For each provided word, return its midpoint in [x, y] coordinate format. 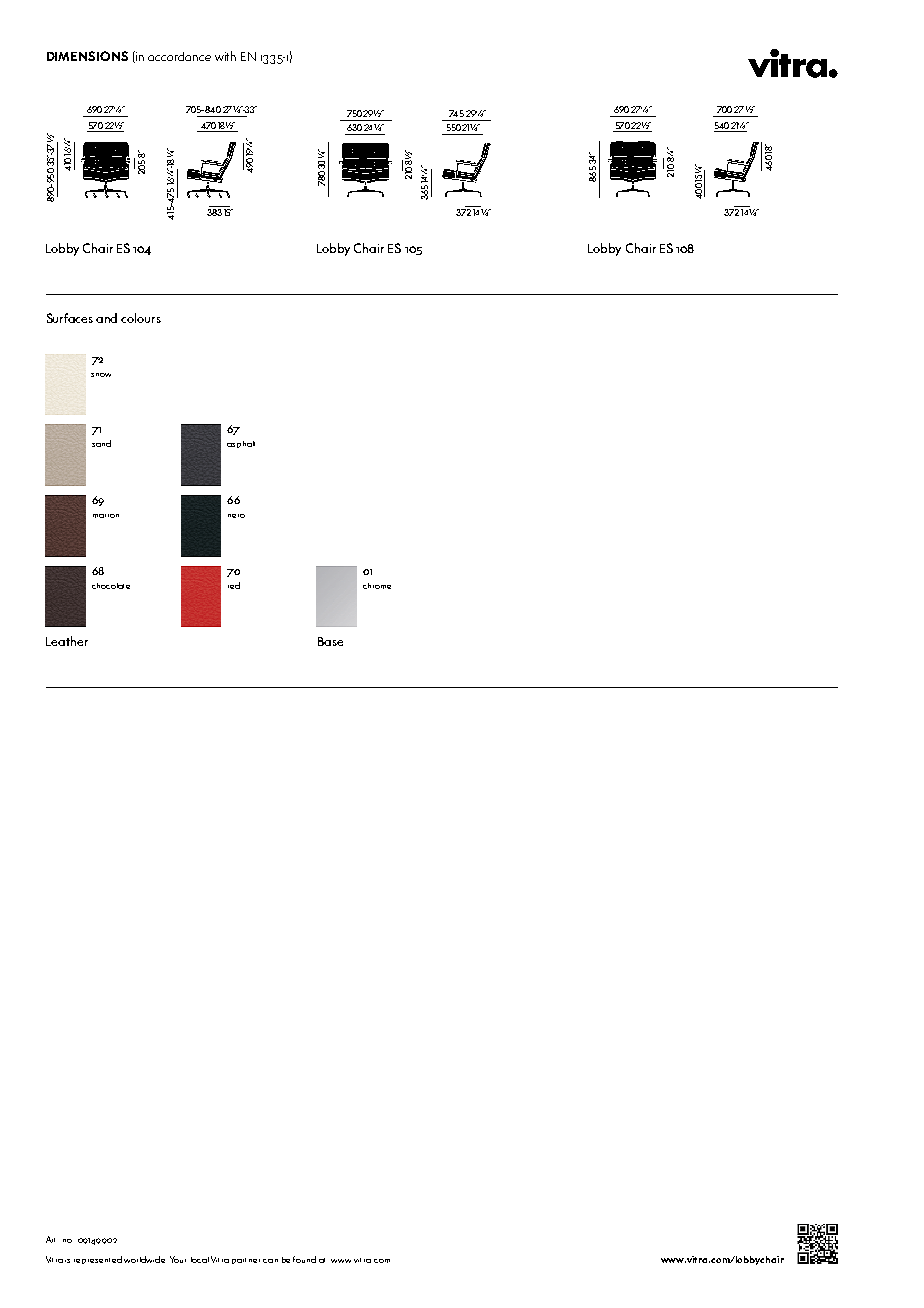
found [304, 1259]
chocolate [111, 586]
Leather [67, 641]
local [200, 1260]
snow [101, 375]
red [234, 585]
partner [246, 1261]
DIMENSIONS [87, 56]
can [270, 1261]
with [225, 56]
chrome [377, 586]
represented [98, 1260]
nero [236, 516]
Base [330, 641]
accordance [179, 56]
